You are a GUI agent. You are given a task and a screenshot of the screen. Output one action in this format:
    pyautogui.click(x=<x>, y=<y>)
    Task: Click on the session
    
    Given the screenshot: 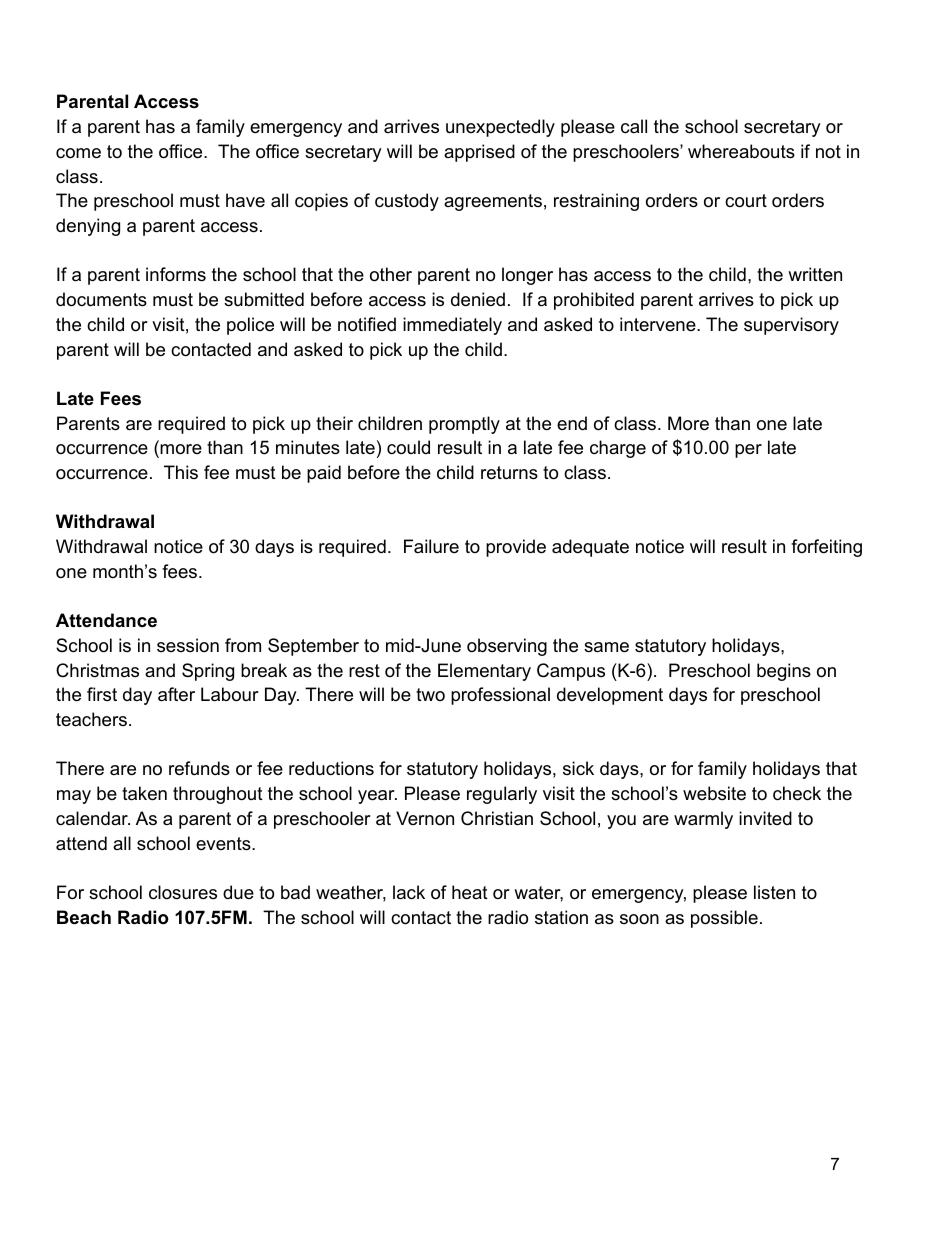 What is the action you would take?
    pyautogui.click(x=188, y=645)
